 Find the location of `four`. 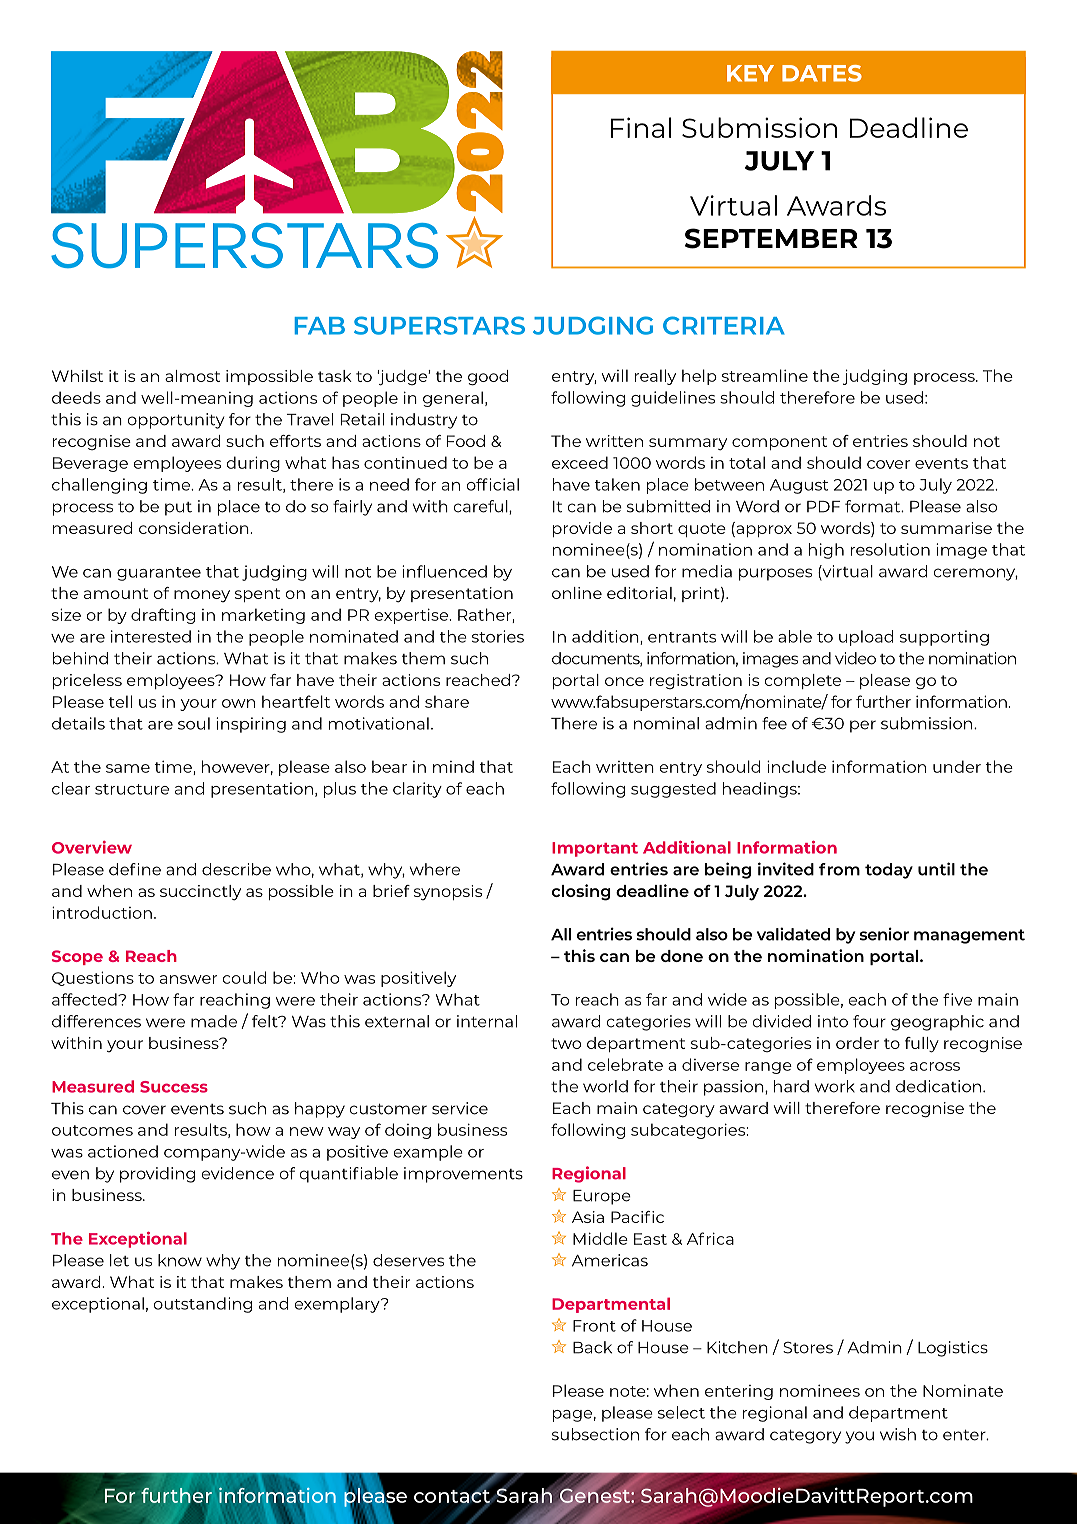

four is located at coordinates (869, 1021).
